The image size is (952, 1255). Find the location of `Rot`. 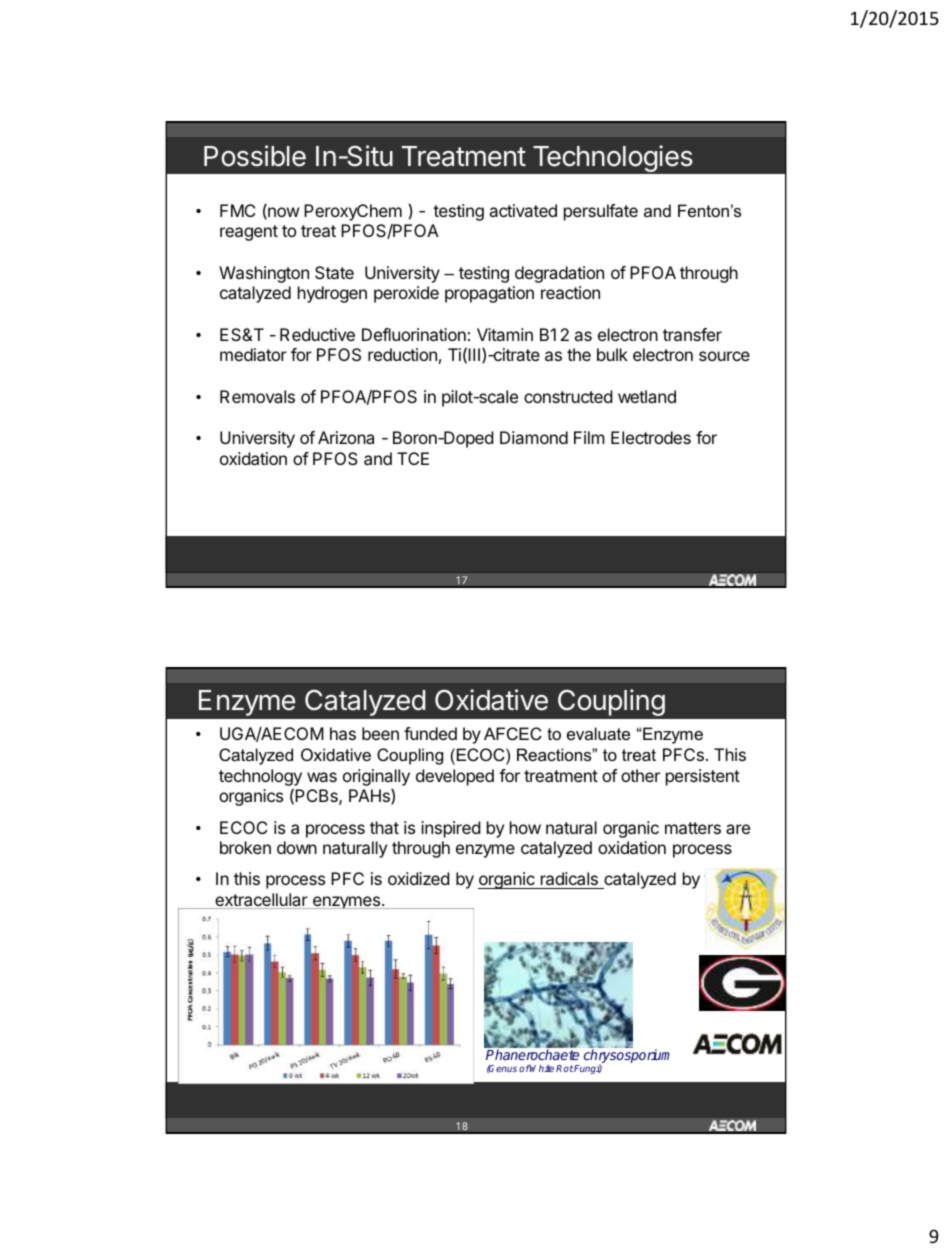

Rot is located at coordinates (565, 1068).
